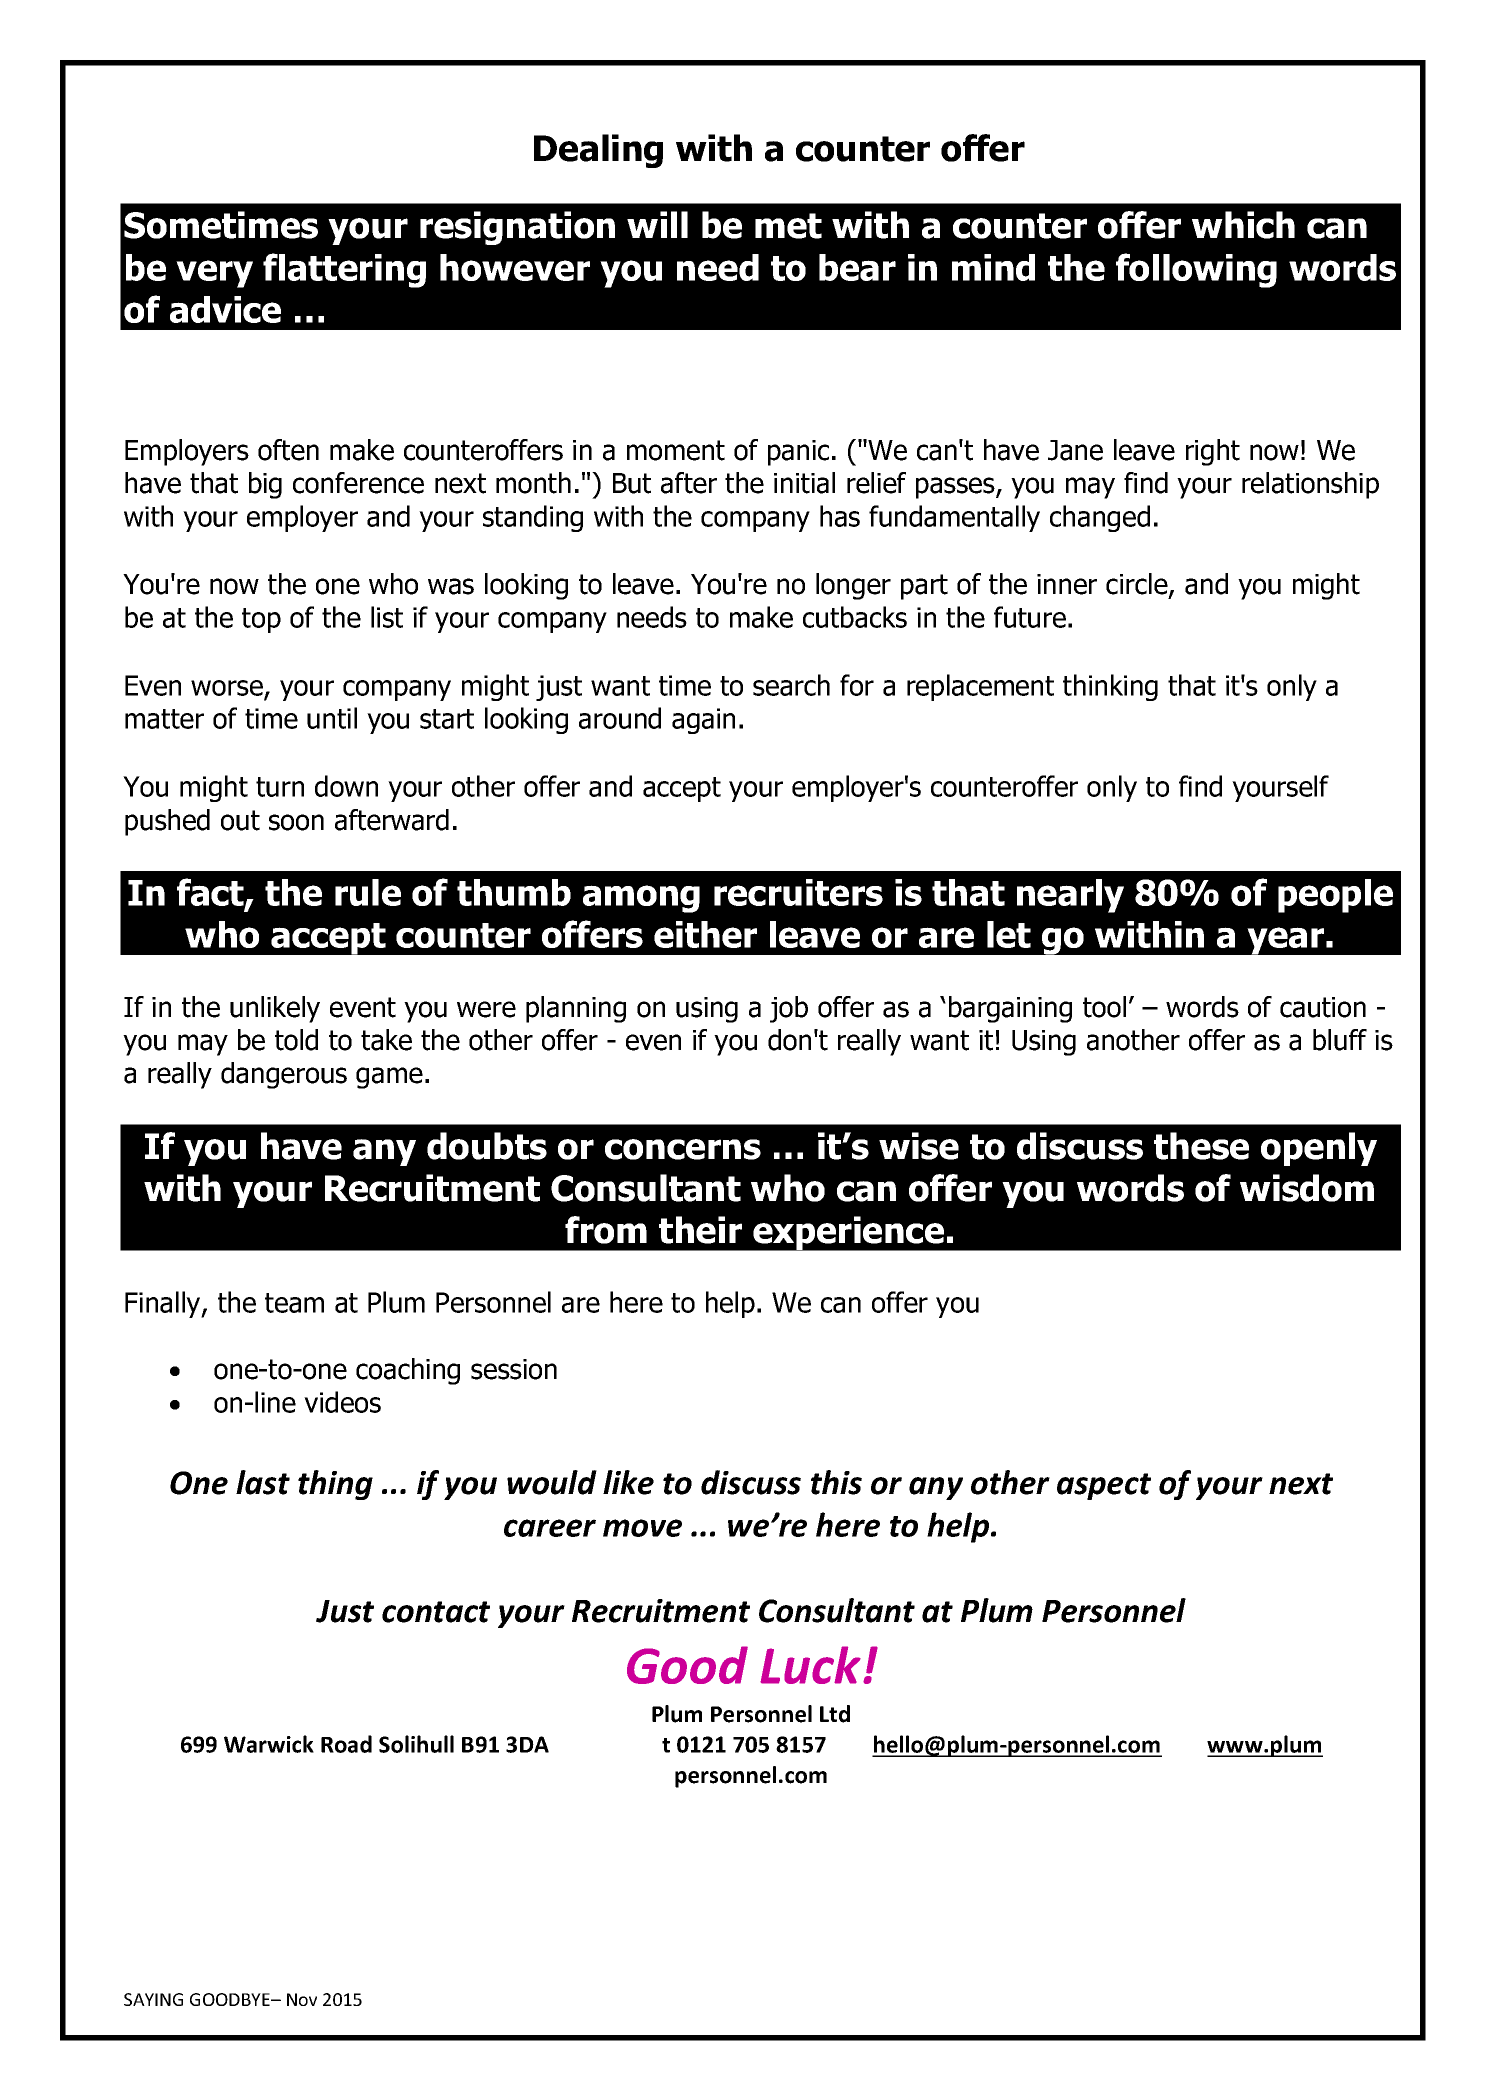 The width and height of the screenshot is (1485, 2100). What do you see at coordinates (835, 1714) in the screenshot?
I see `Ltd` at bounding box center [835, 1714].
